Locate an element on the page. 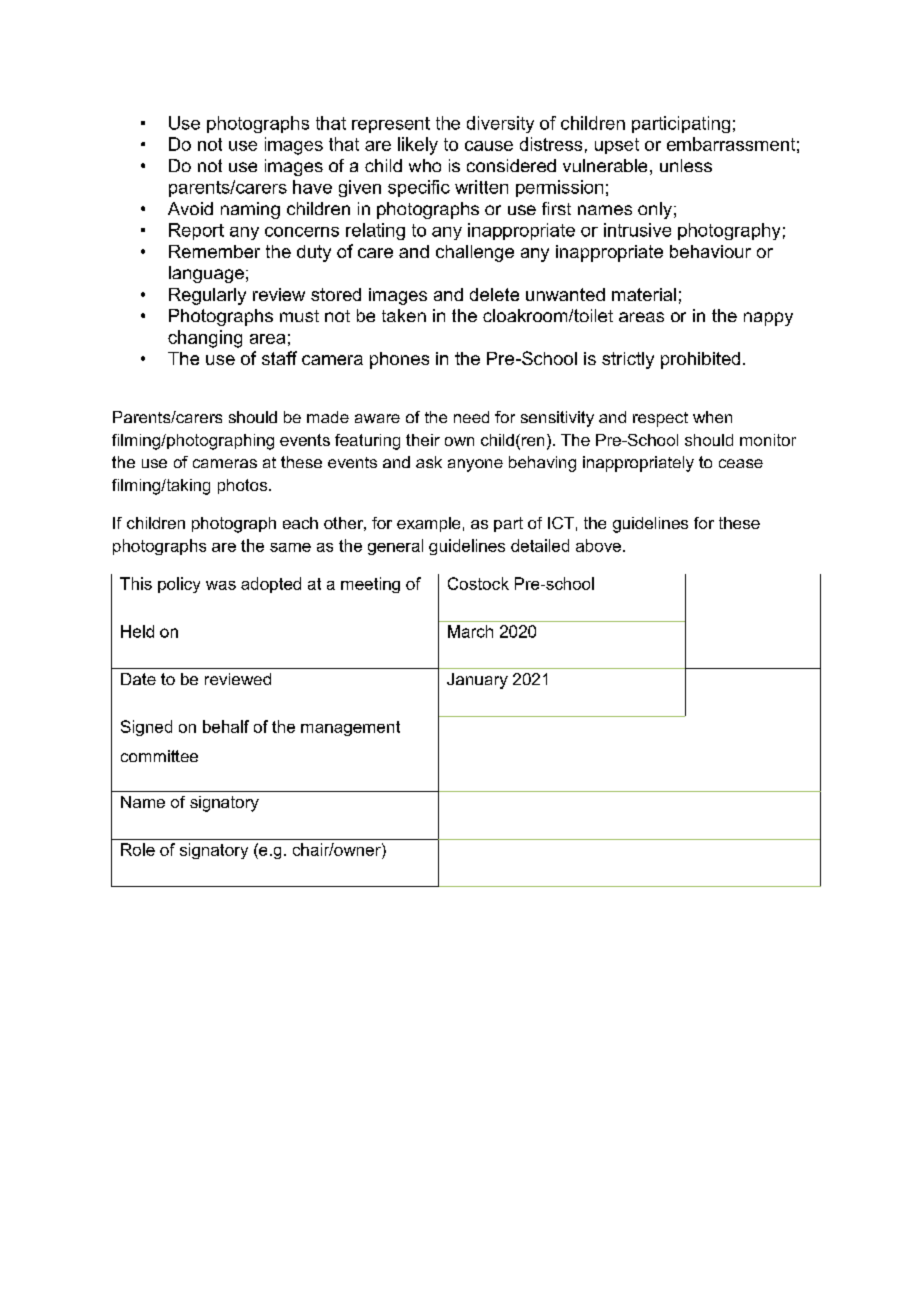 This document has height=1308, width=924. Role is located at coordinates (138, 849).
